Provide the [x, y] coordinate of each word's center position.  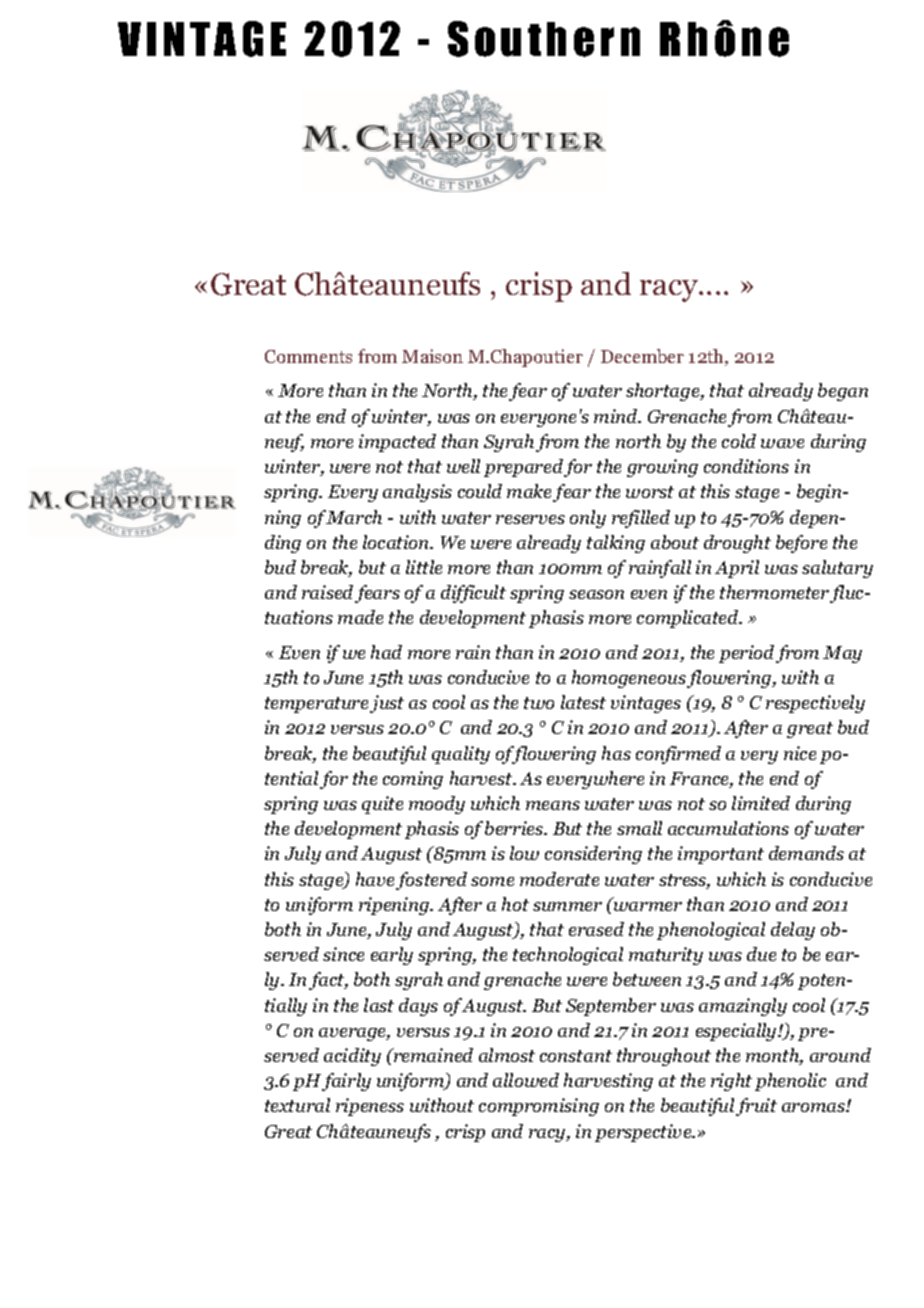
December [642, 356]
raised [327, 592]
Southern [544, 39]
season [596, 594]
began [843, 392]
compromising [539, 1107]
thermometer [776, 593]
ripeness [370, 1107]
